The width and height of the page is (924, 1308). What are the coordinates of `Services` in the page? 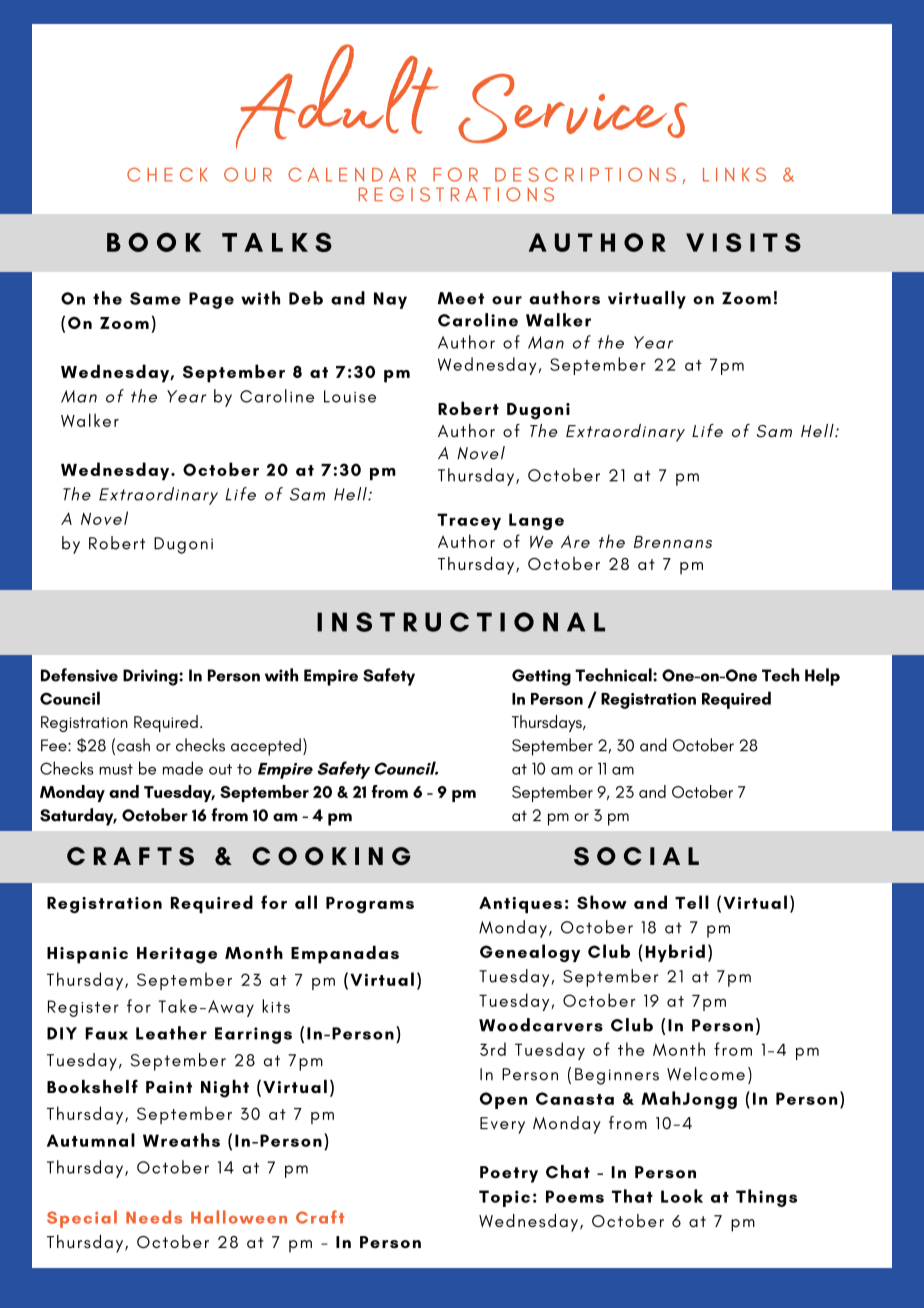 It's located at (572, 108).
